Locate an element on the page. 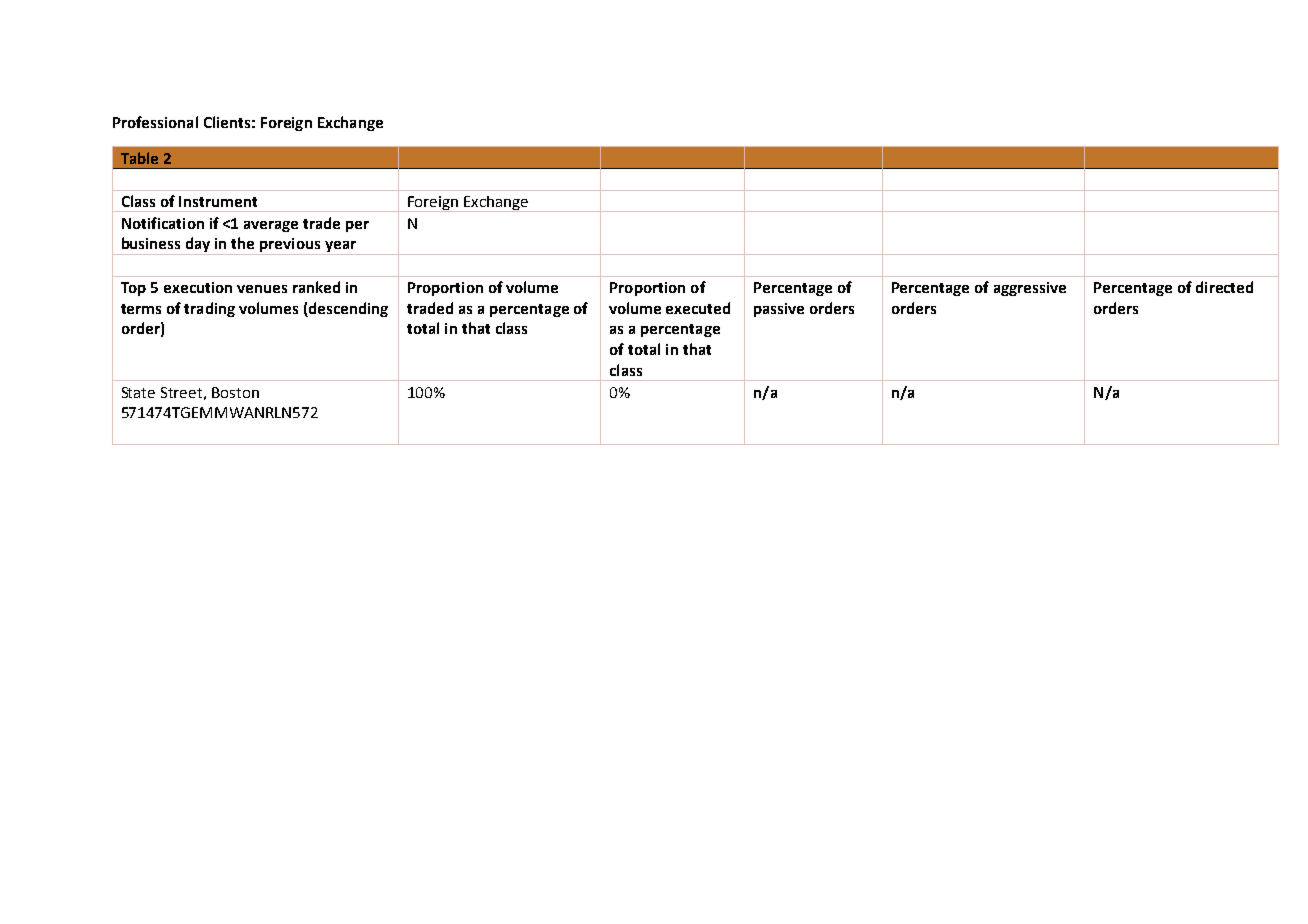 This page has height=924, width=1308. passive is located at coordinates (779, 310).
